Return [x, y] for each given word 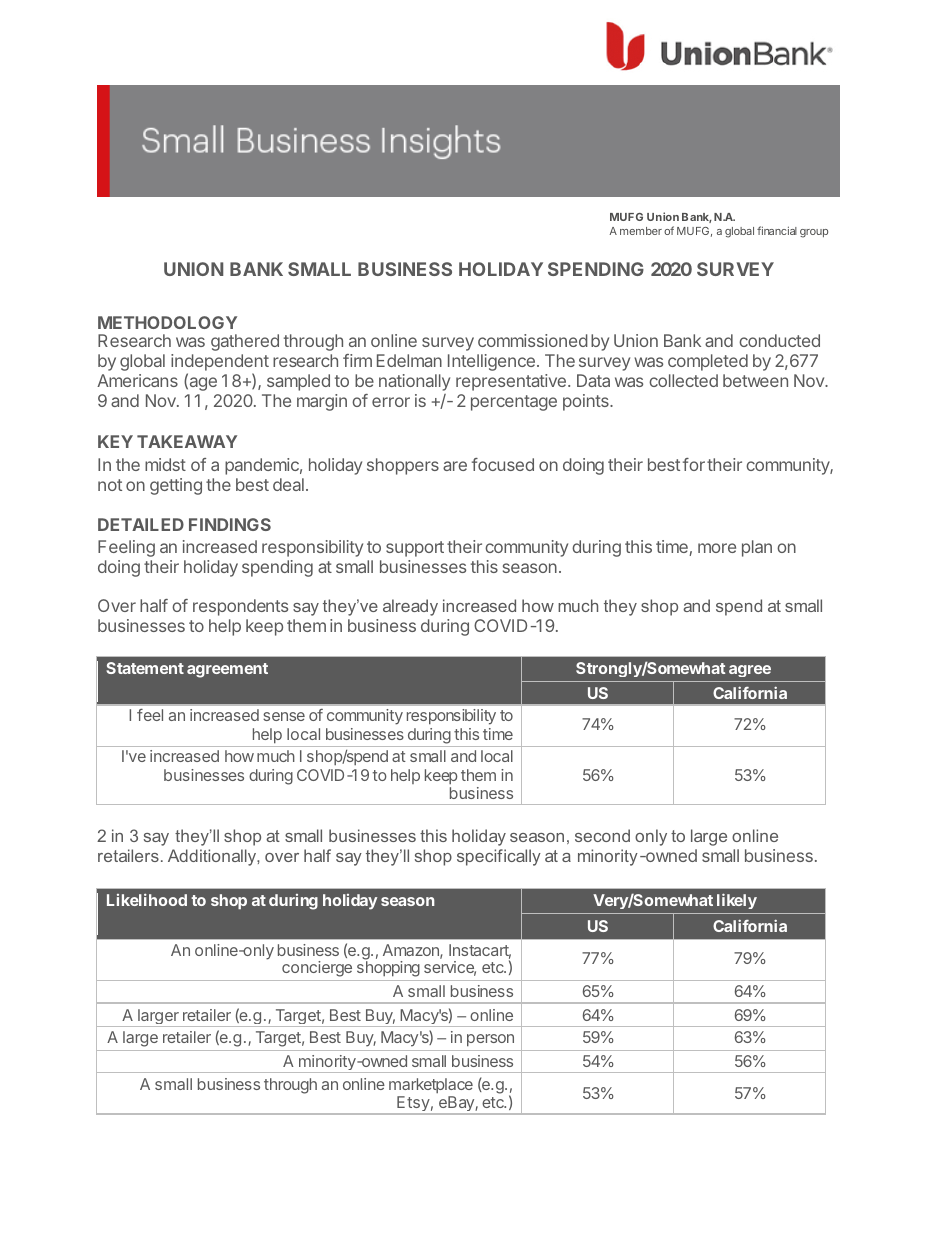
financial [777, 230]
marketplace [431, 1087]
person [490, 1040]
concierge [317, 969]
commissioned [533, 340]
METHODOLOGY [167, 322]
